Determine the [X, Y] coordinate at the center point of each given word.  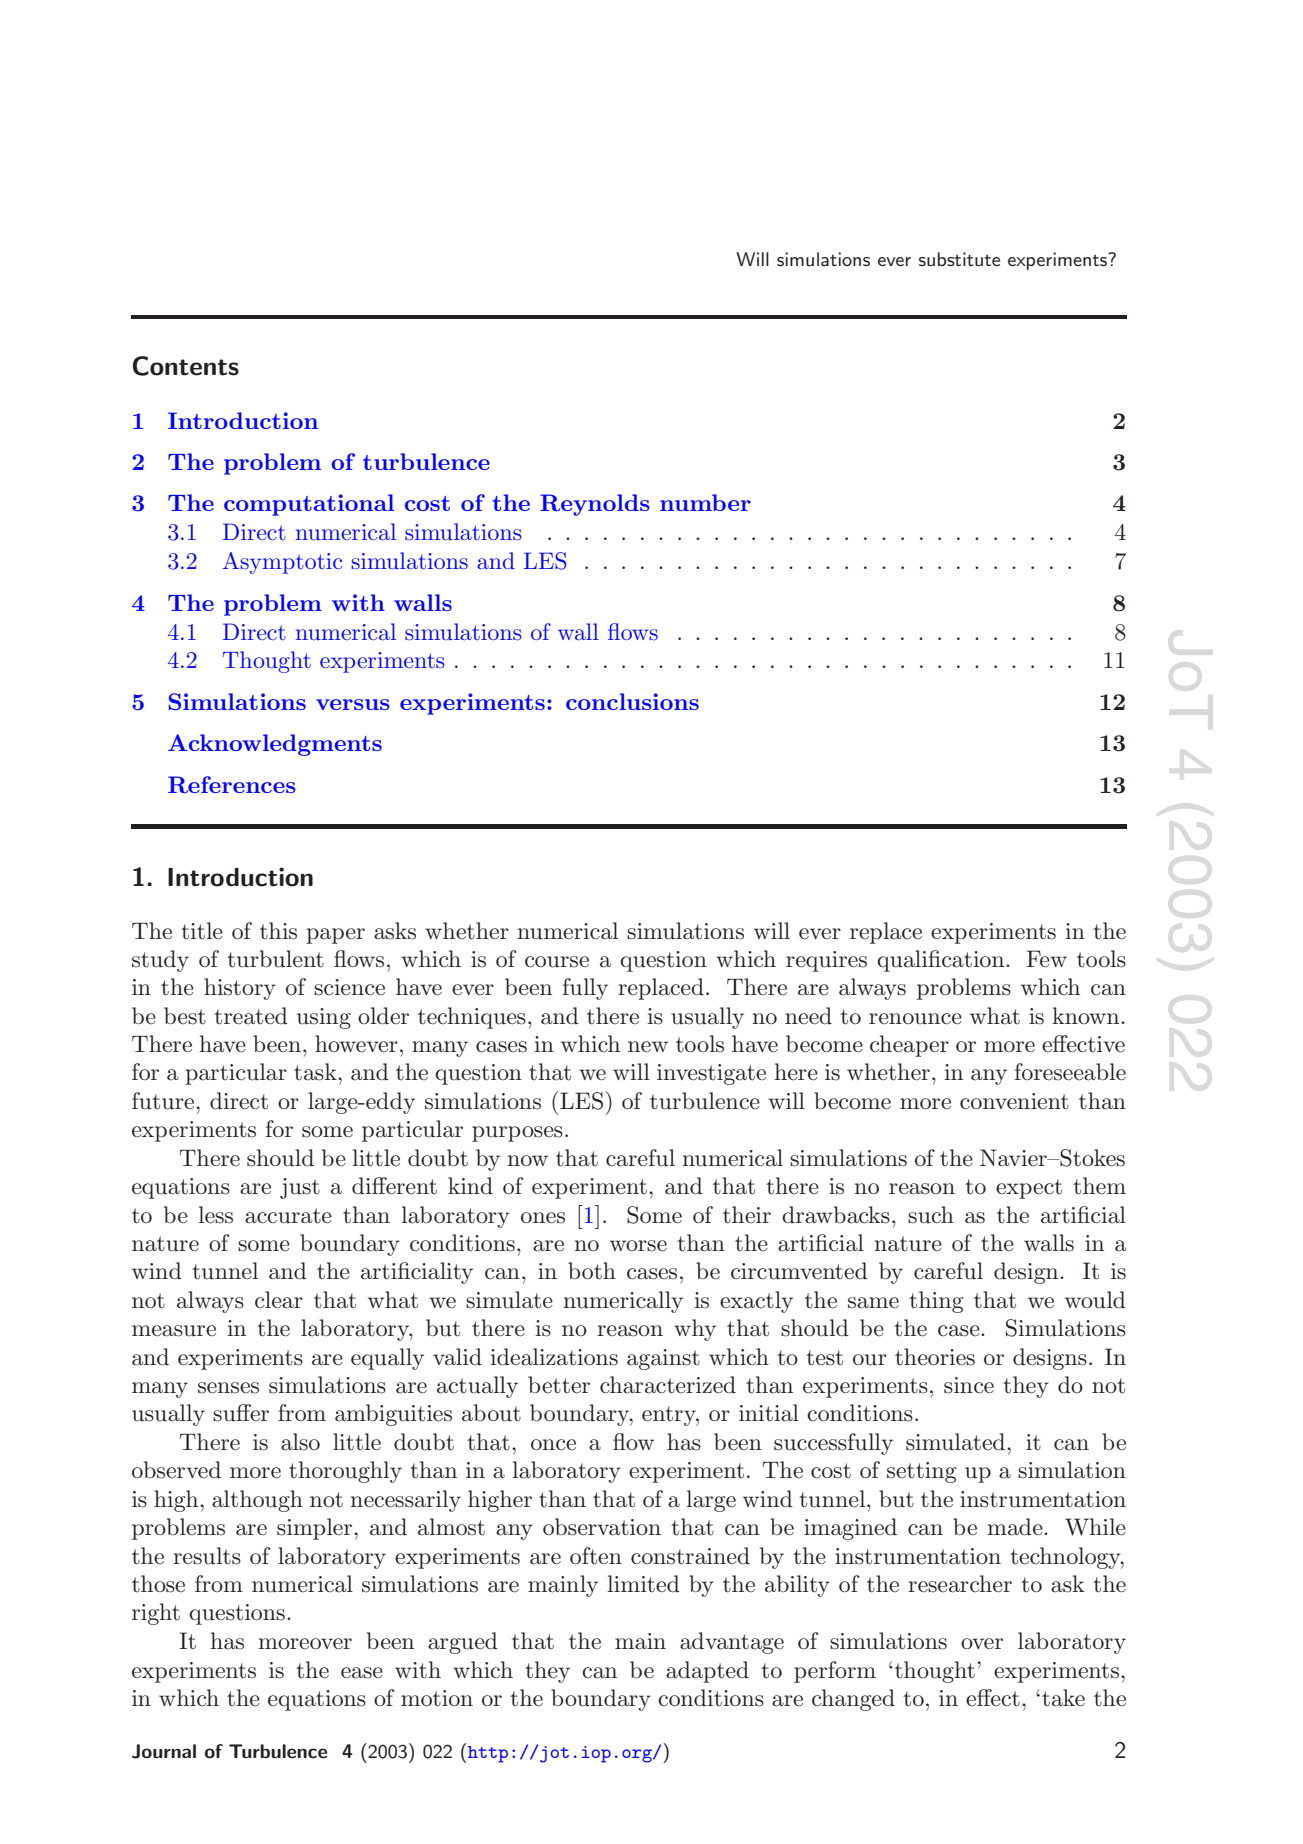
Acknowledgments [275, 745]
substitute [959, 259]
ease [362, 1673]
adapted [707, 1672]
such [931, 1215]
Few [1046, 959]
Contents [186, 366]
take [1063, 1698]
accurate [288, 1216]
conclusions [632, 701]
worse [638, 1246]
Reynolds [595, 505]
